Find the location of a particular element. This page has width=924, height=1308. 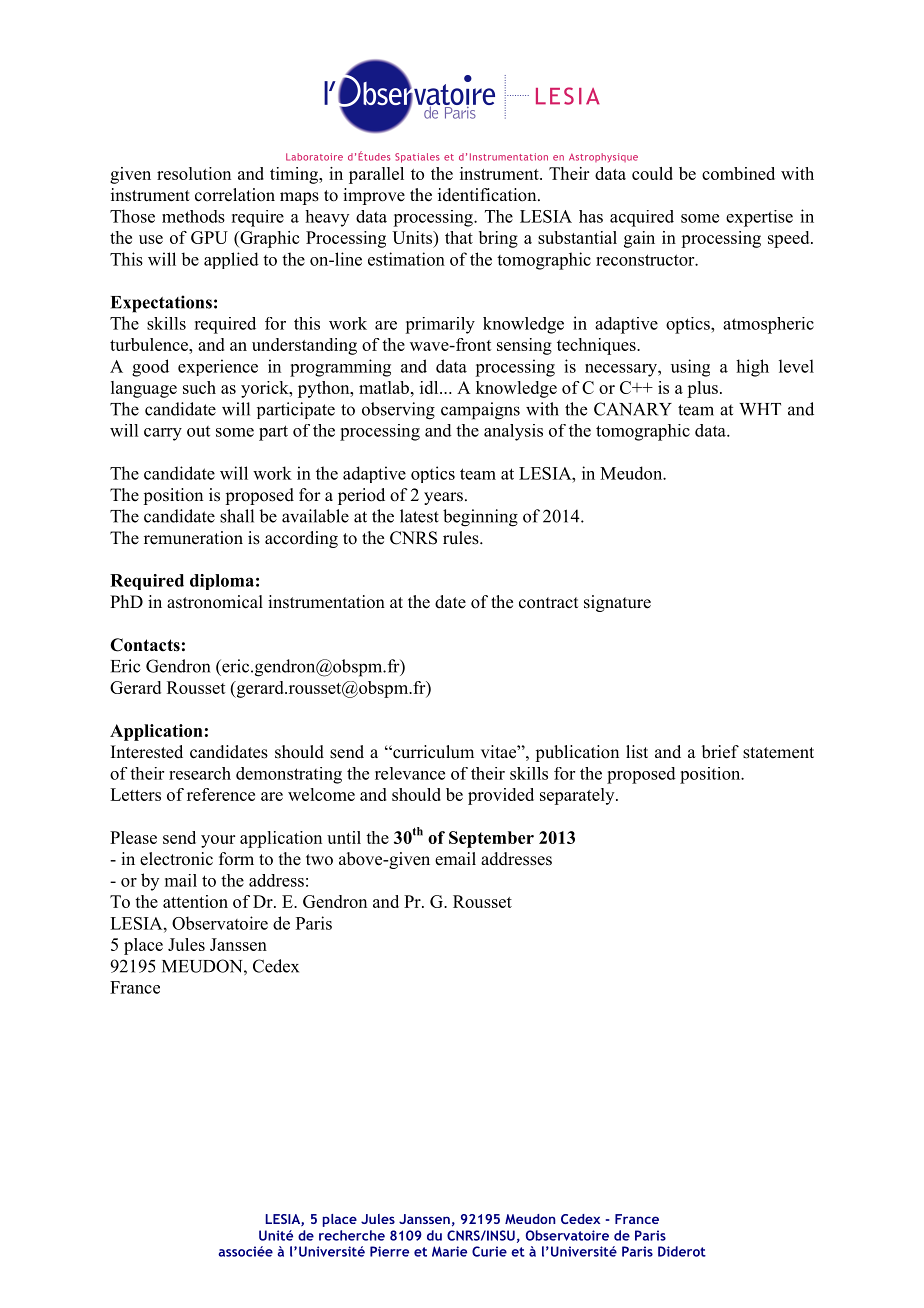

contract is located at coordinates (548, 603).
